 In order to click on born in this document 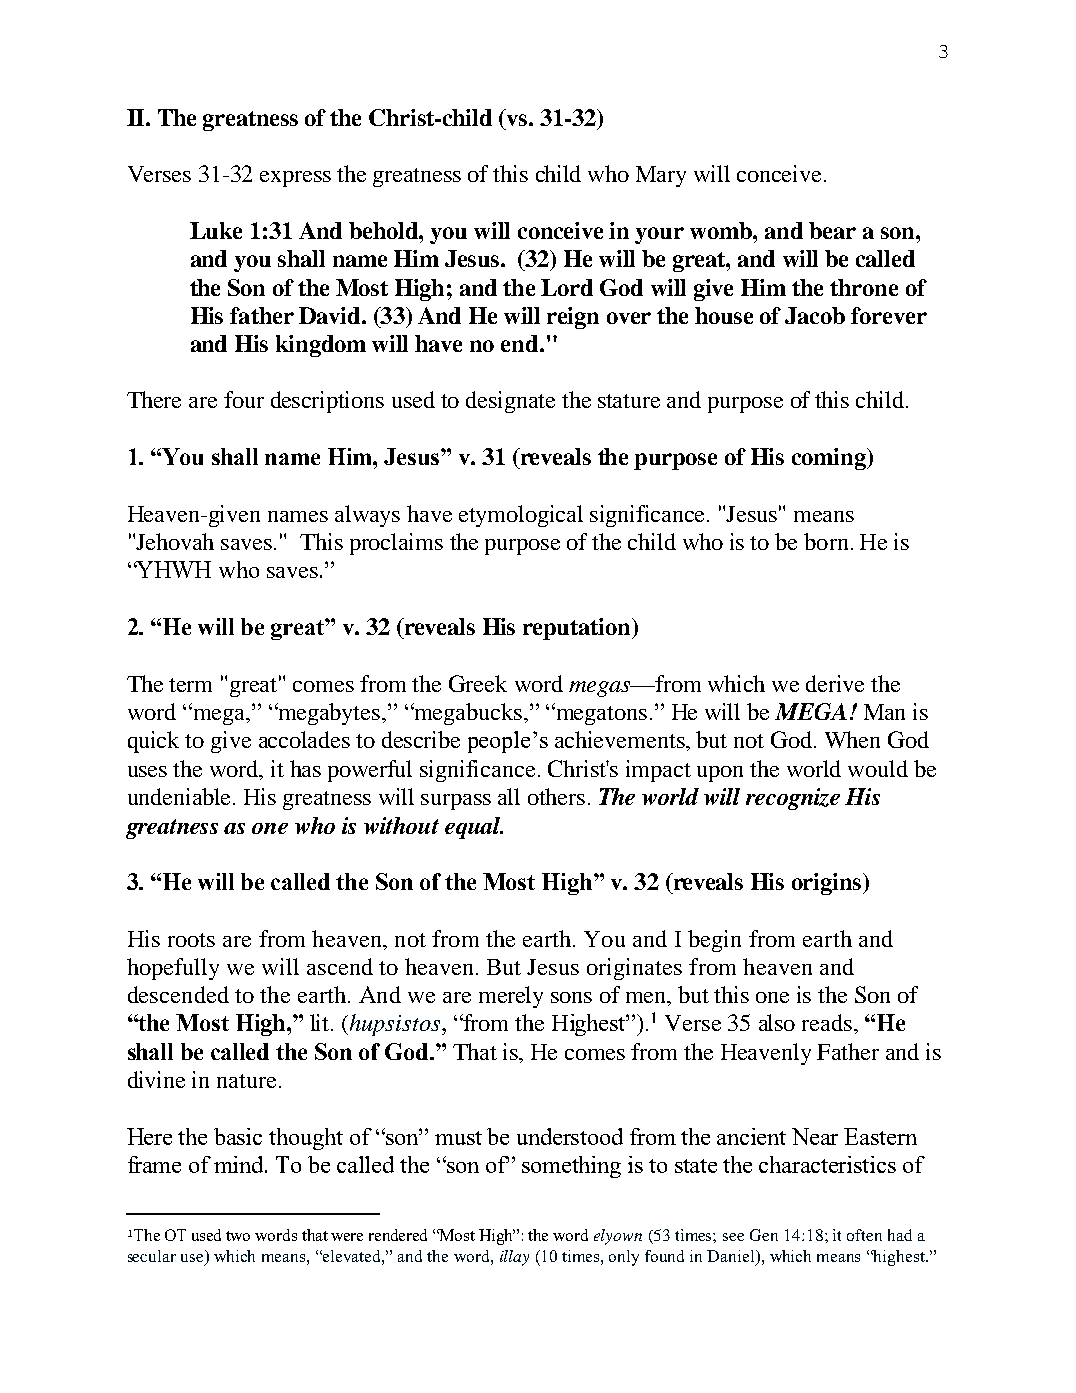, I will do `click(826, 541)`.
